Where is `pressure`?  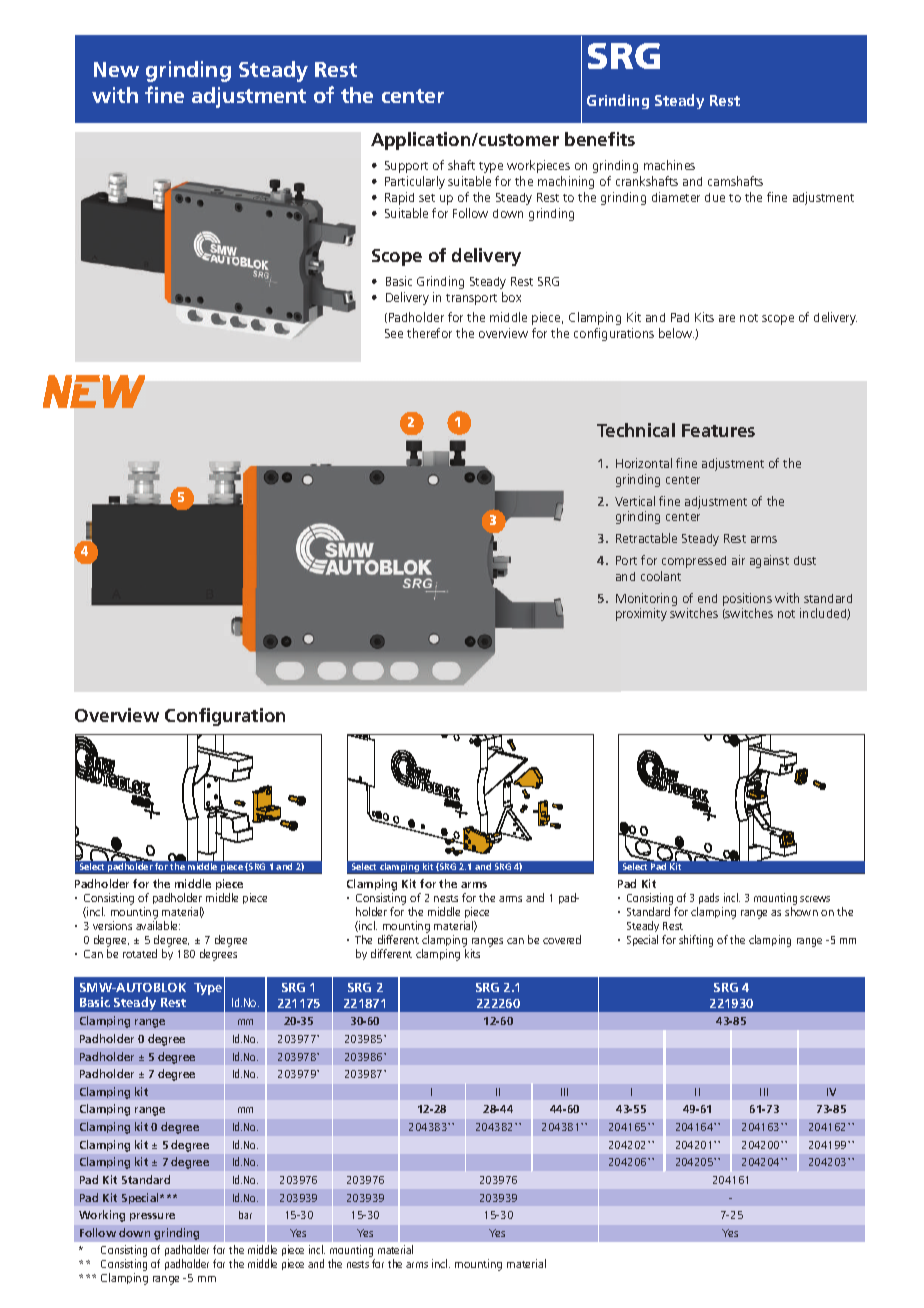 pressure is located at coordinates (152, 1217).
